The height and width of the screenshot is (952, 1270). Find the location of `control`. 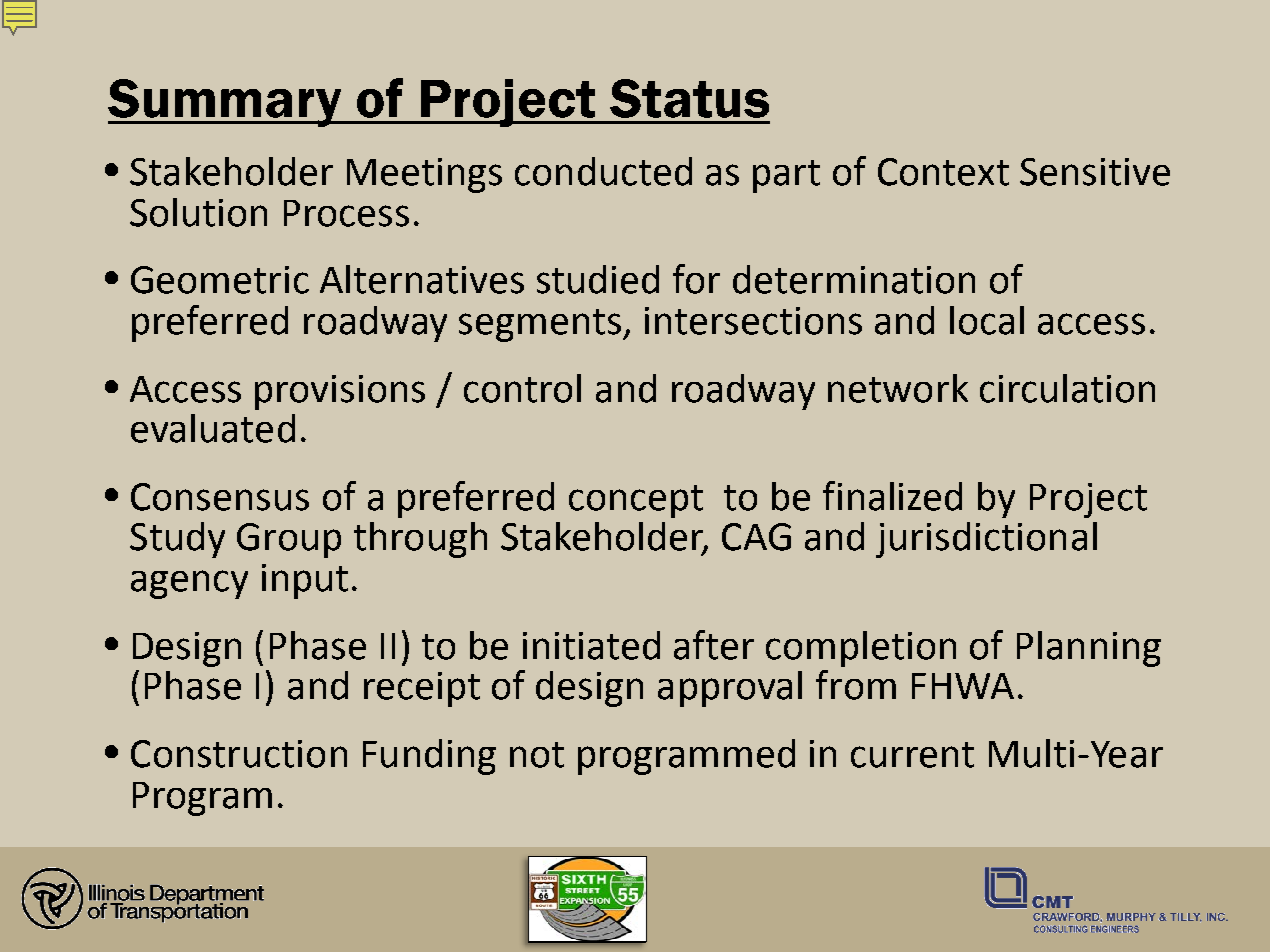

control is located at coordinates (522, 388).
